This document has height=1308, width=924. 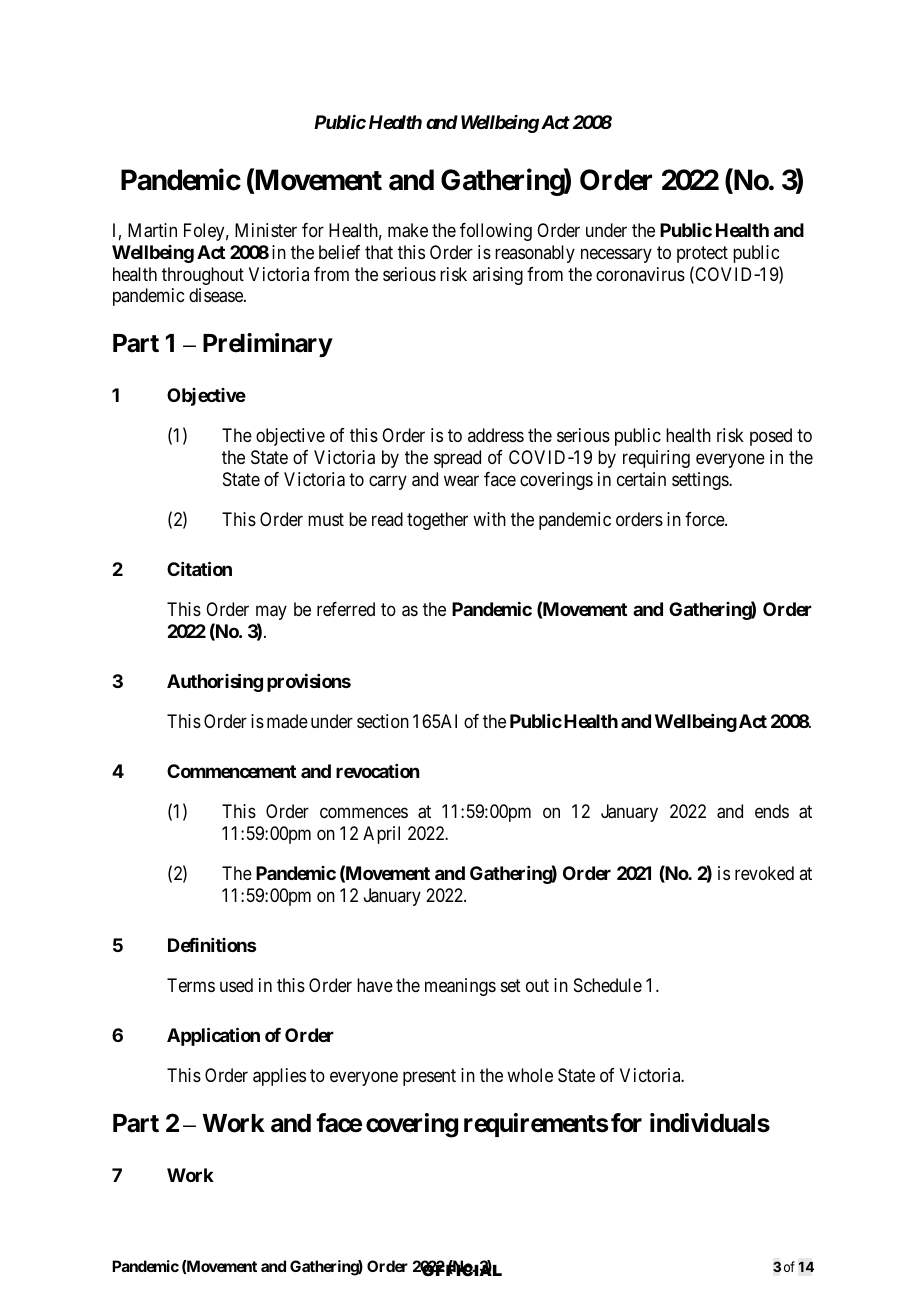 I want to click on section, so click(x=383, y=721).
